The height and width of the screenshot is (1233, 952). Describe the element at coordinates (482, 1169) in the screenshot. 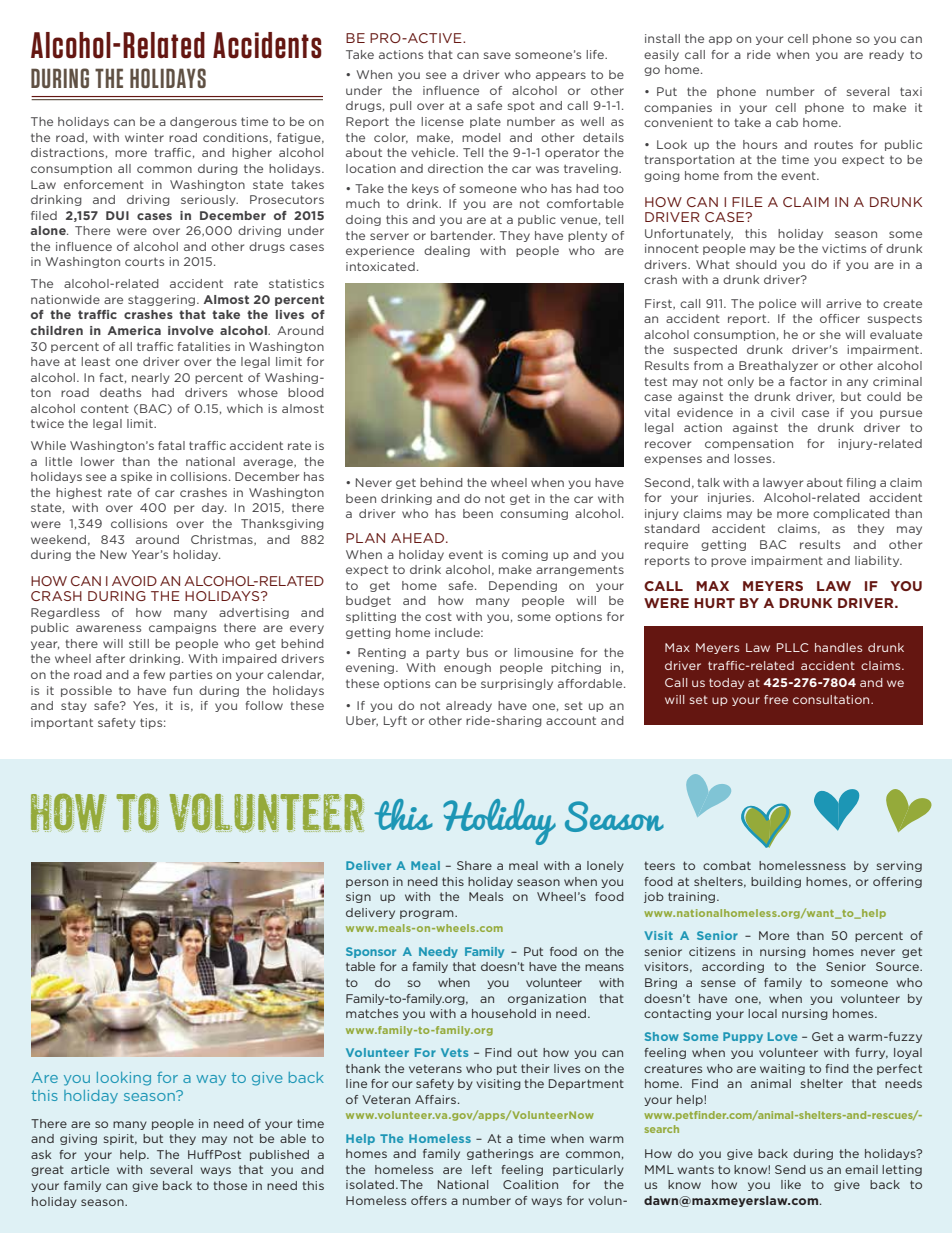

I see `left` at that location.
